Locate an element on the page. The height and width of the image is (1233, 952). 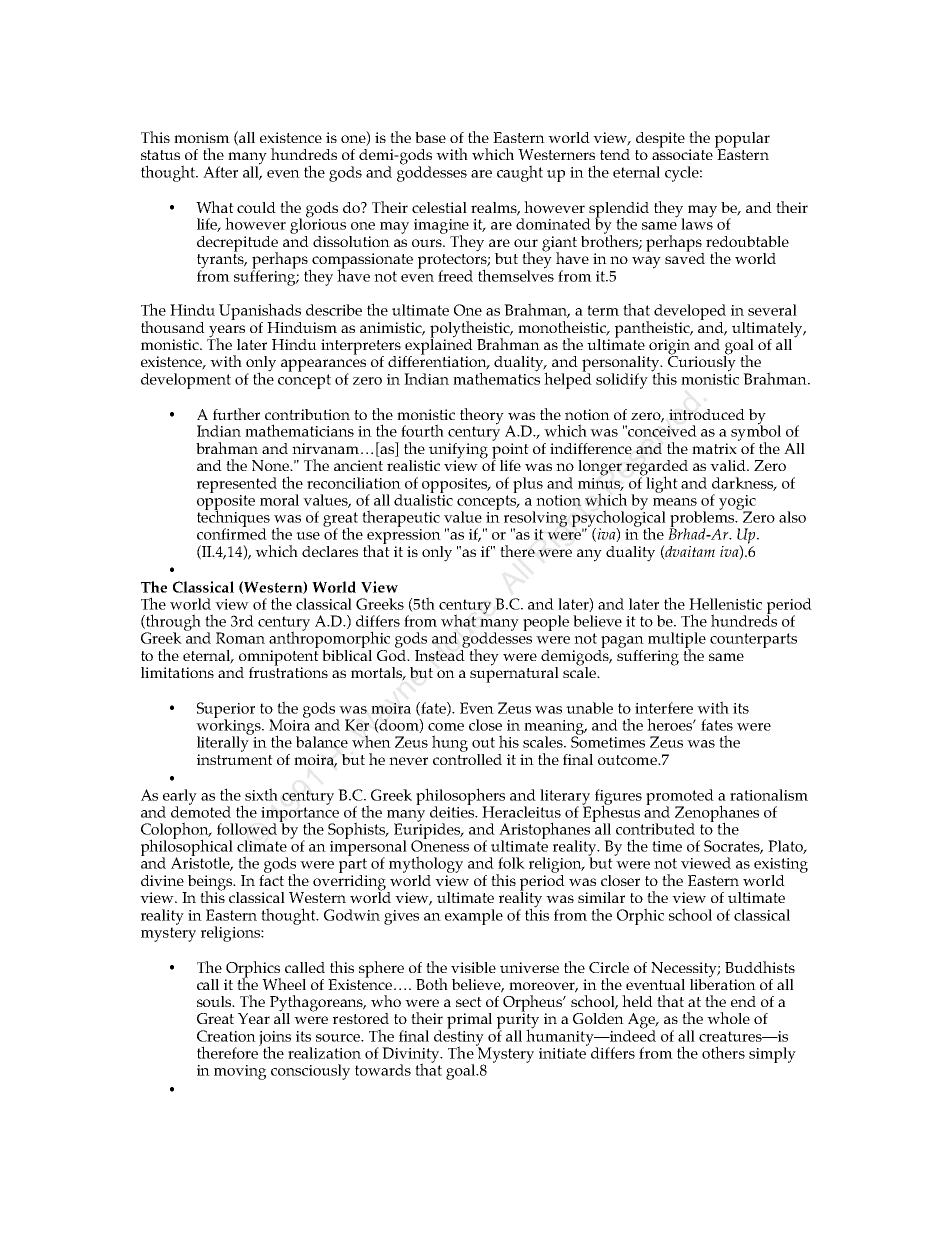
people is located at coordinates (546, 623).
